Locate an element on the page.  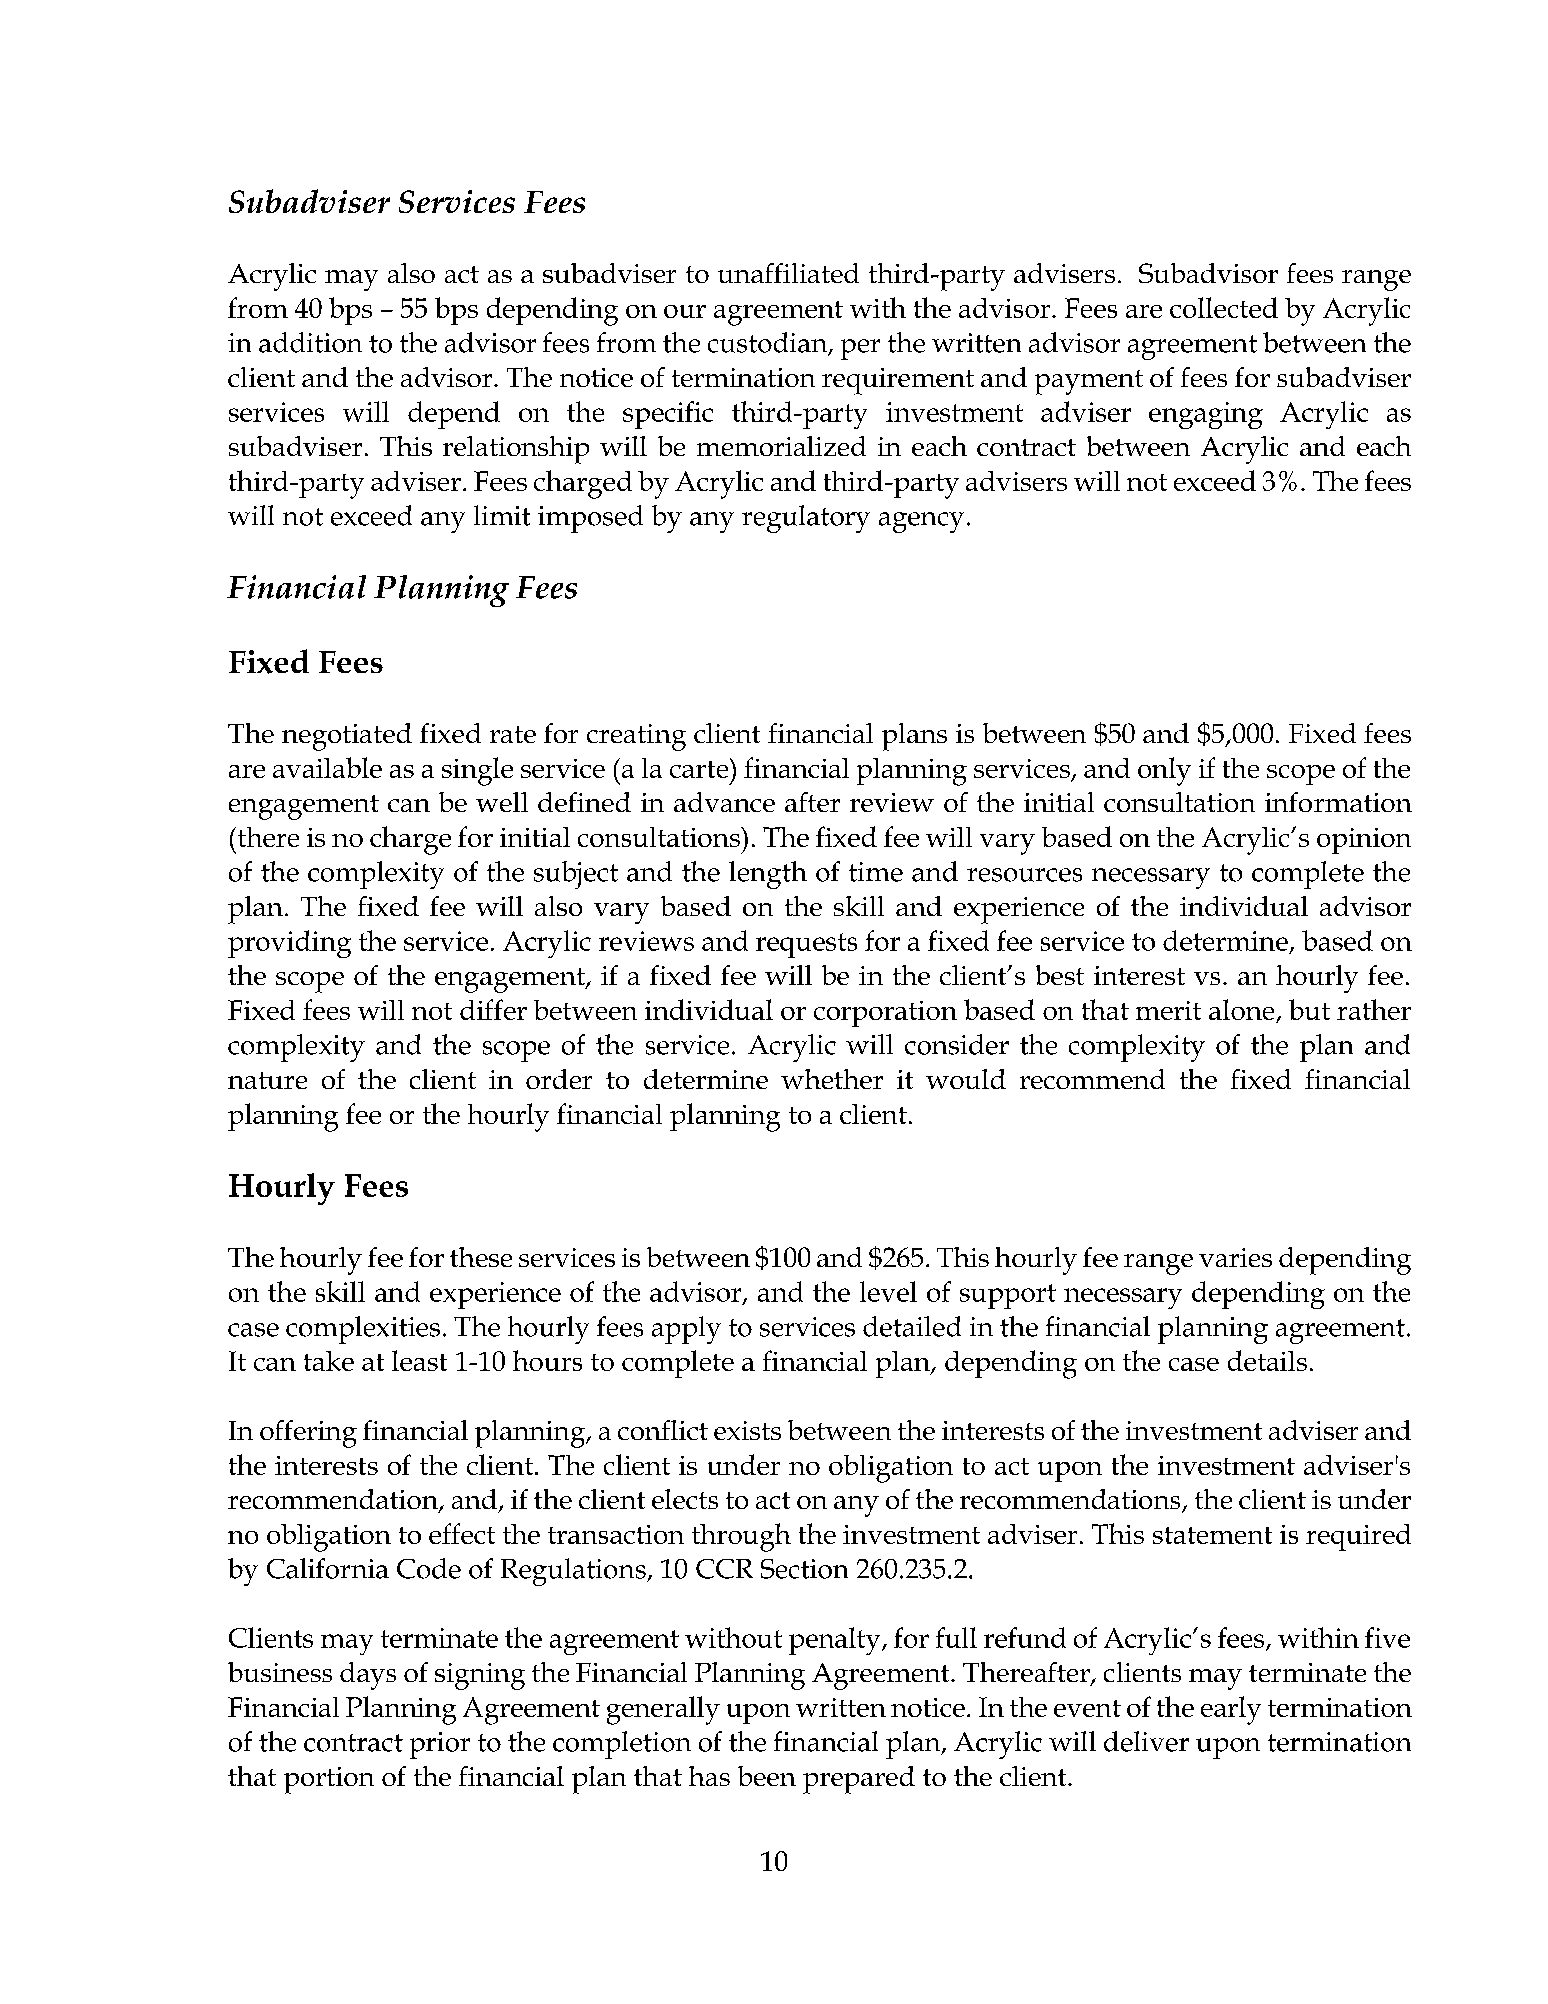
varies is located at coordinates (1235, 1257).
